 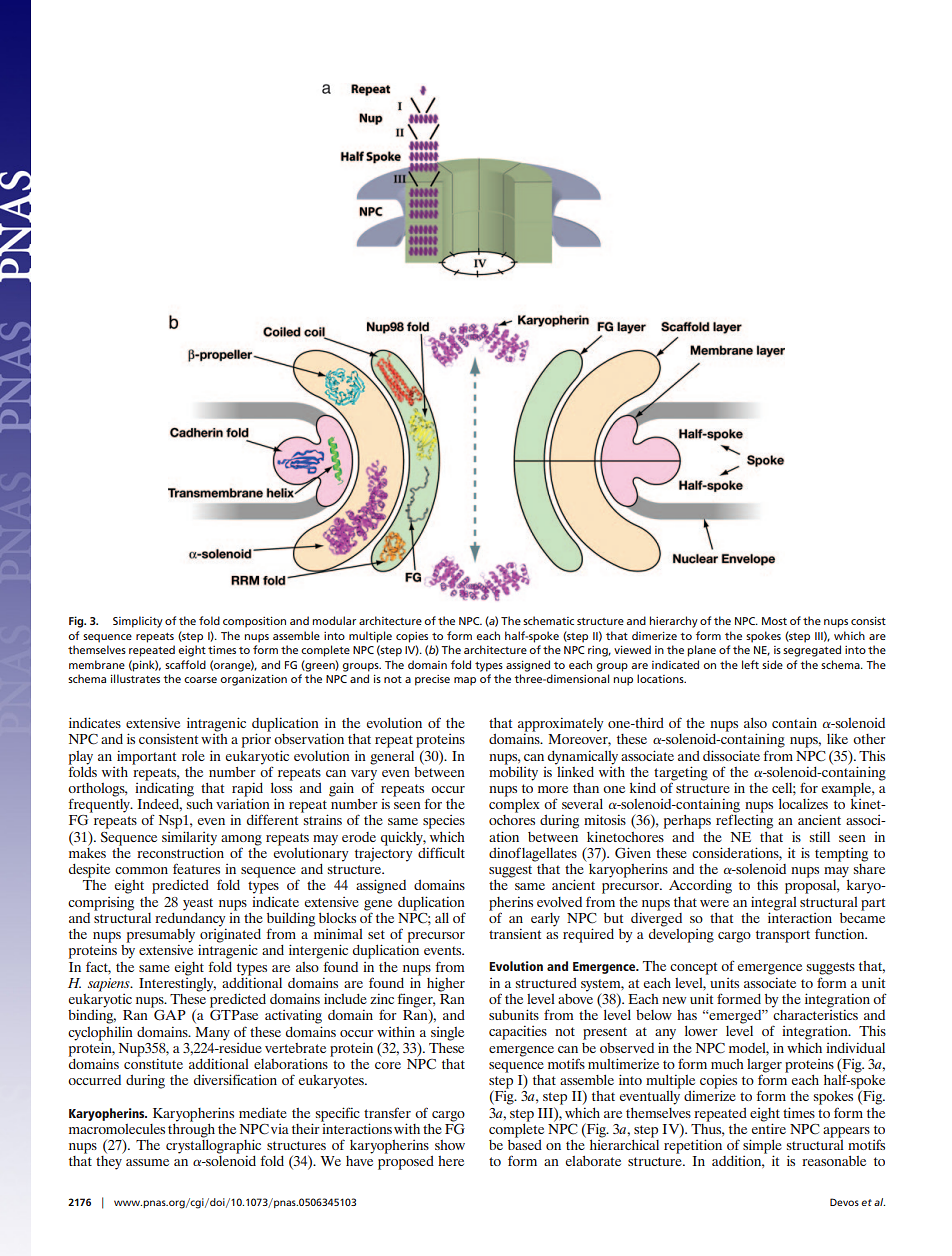 I want to click on show, so click(x=450, y=1145).
